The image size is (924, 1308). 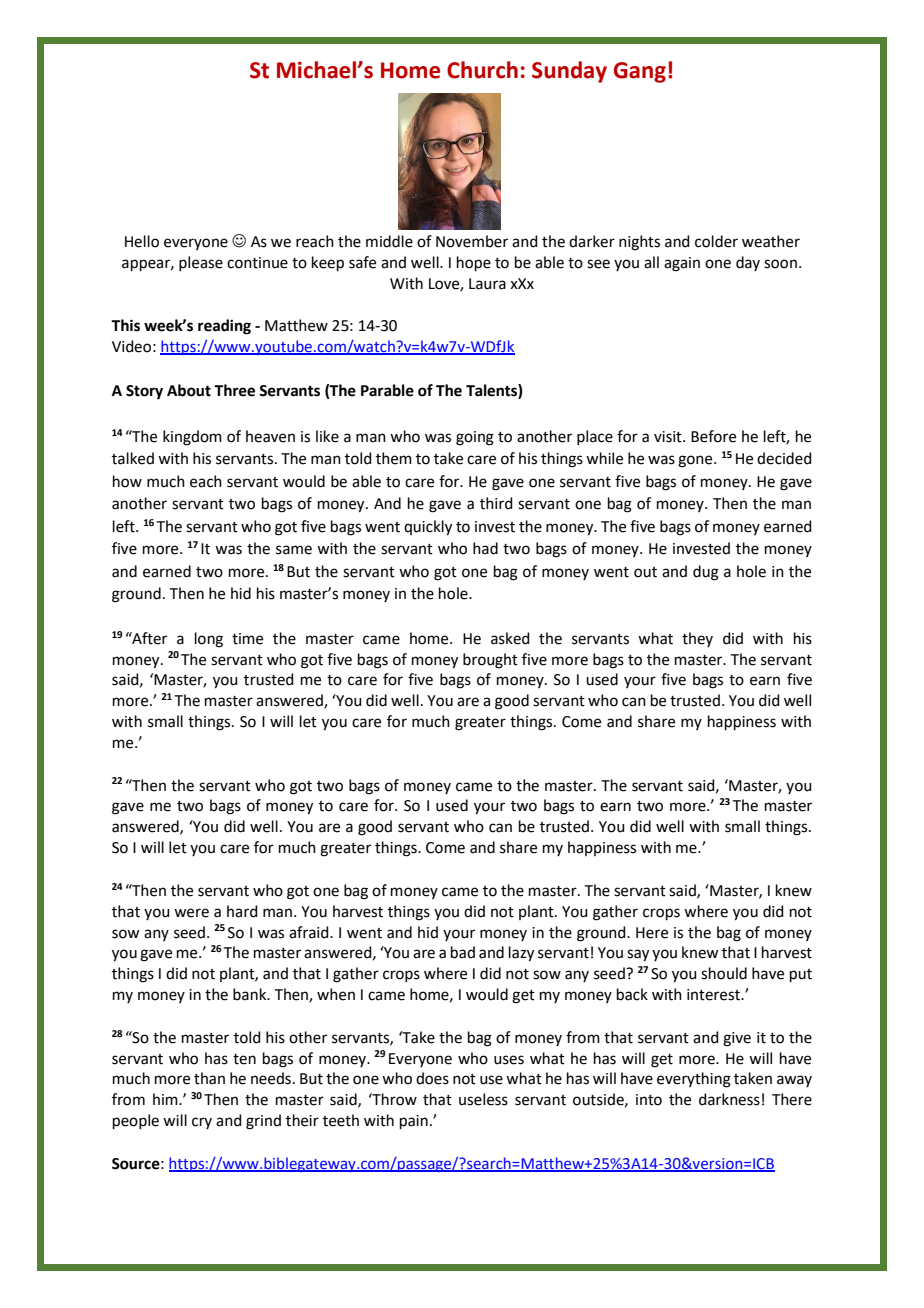 I want to click on Before, so click(x=713, y=436).
